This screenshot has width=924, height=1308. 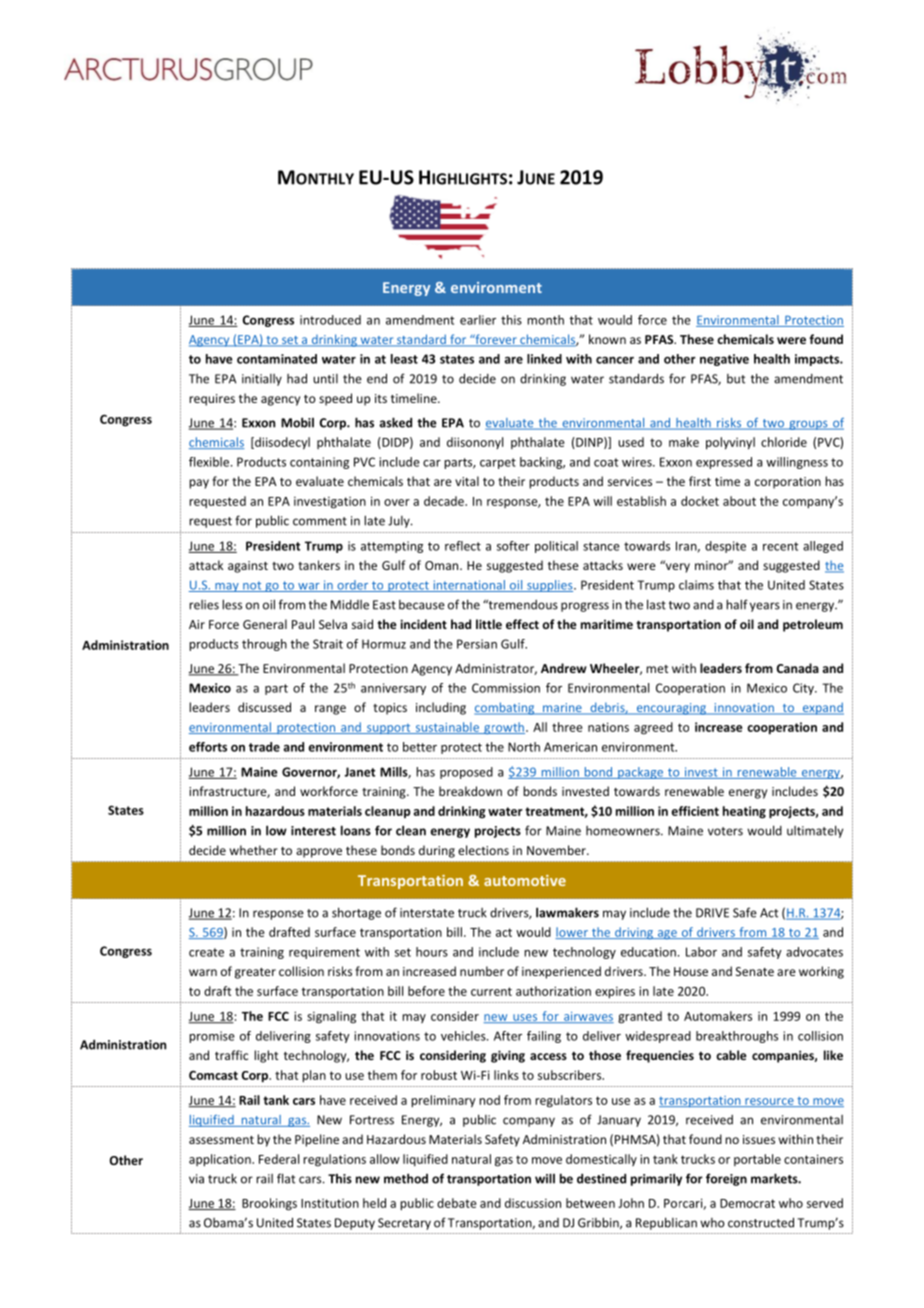 What do you see at coordinates (277, 359) in the screenshot?
I see `contaminated` at bounding box center [277, 359].
